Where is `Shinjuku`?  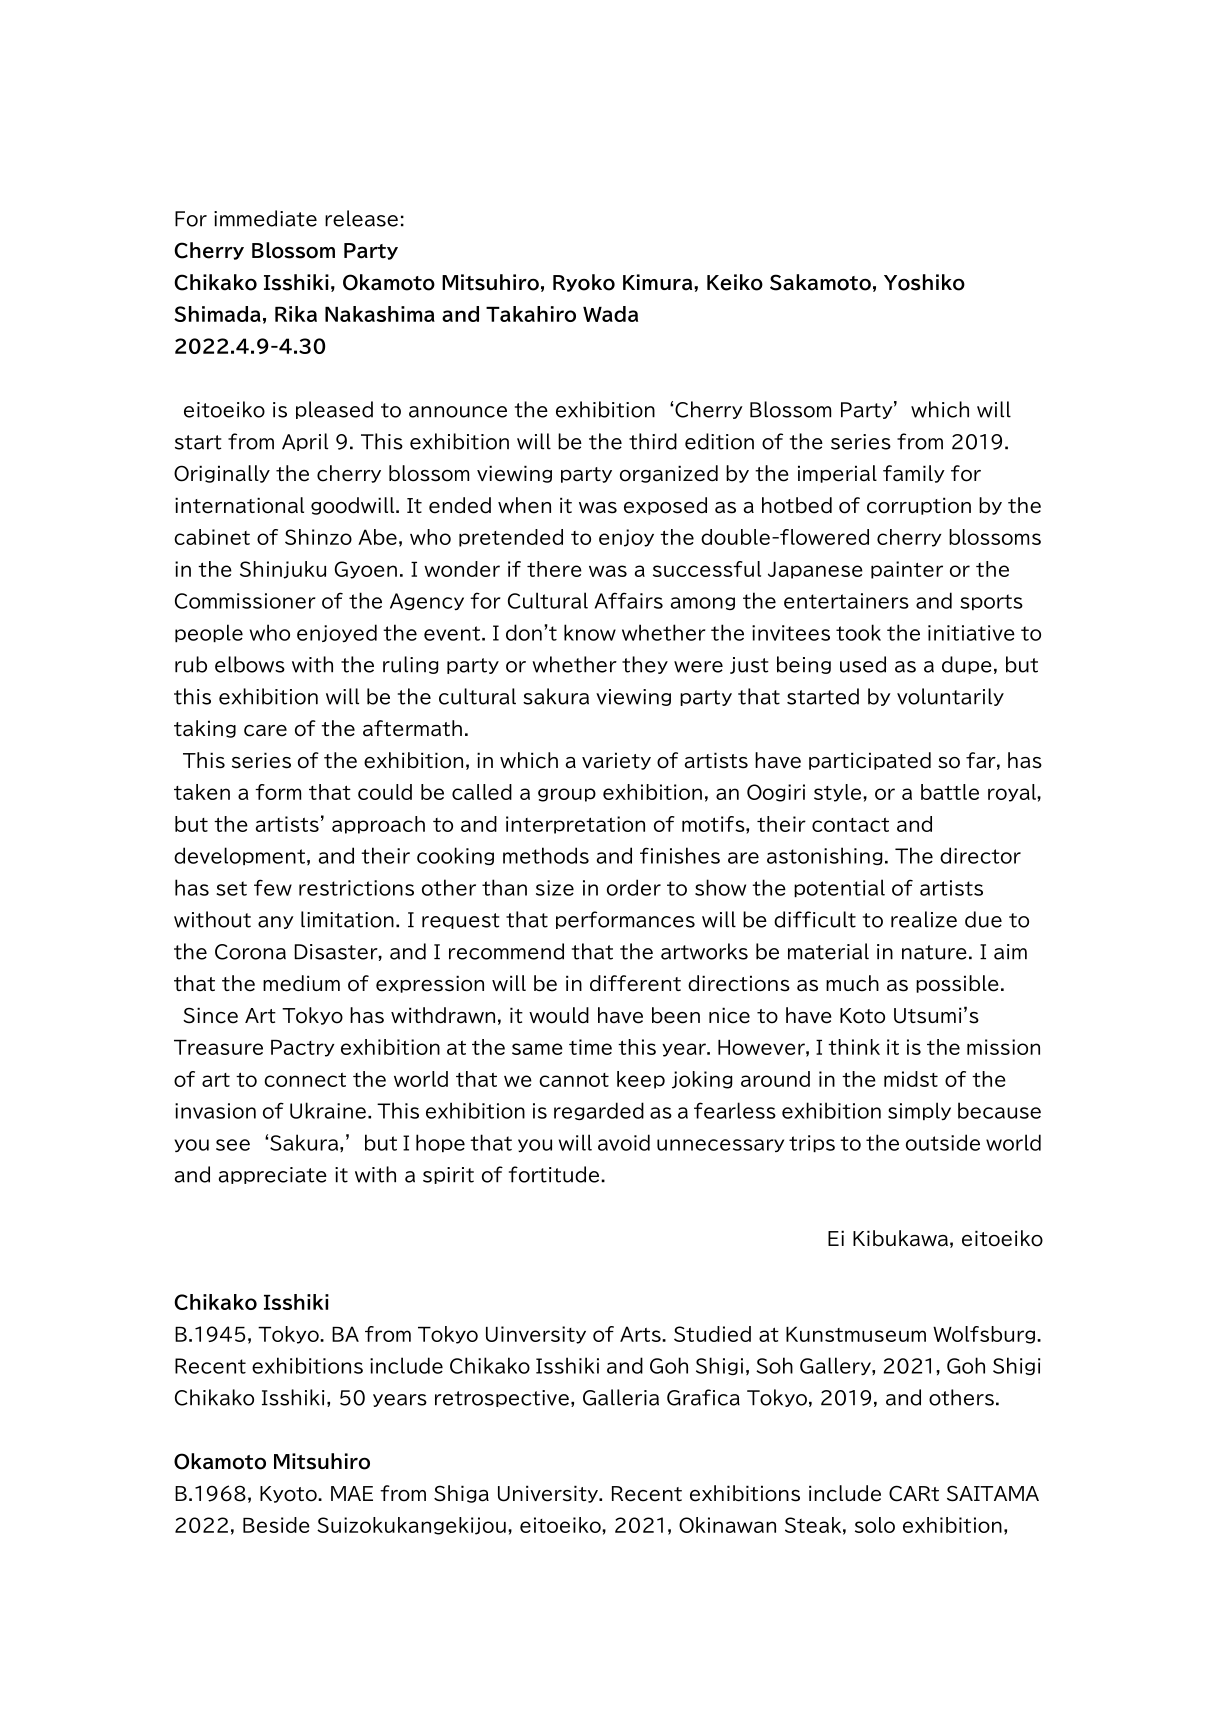
Shinjuku is located at coordinates (283, 570).
